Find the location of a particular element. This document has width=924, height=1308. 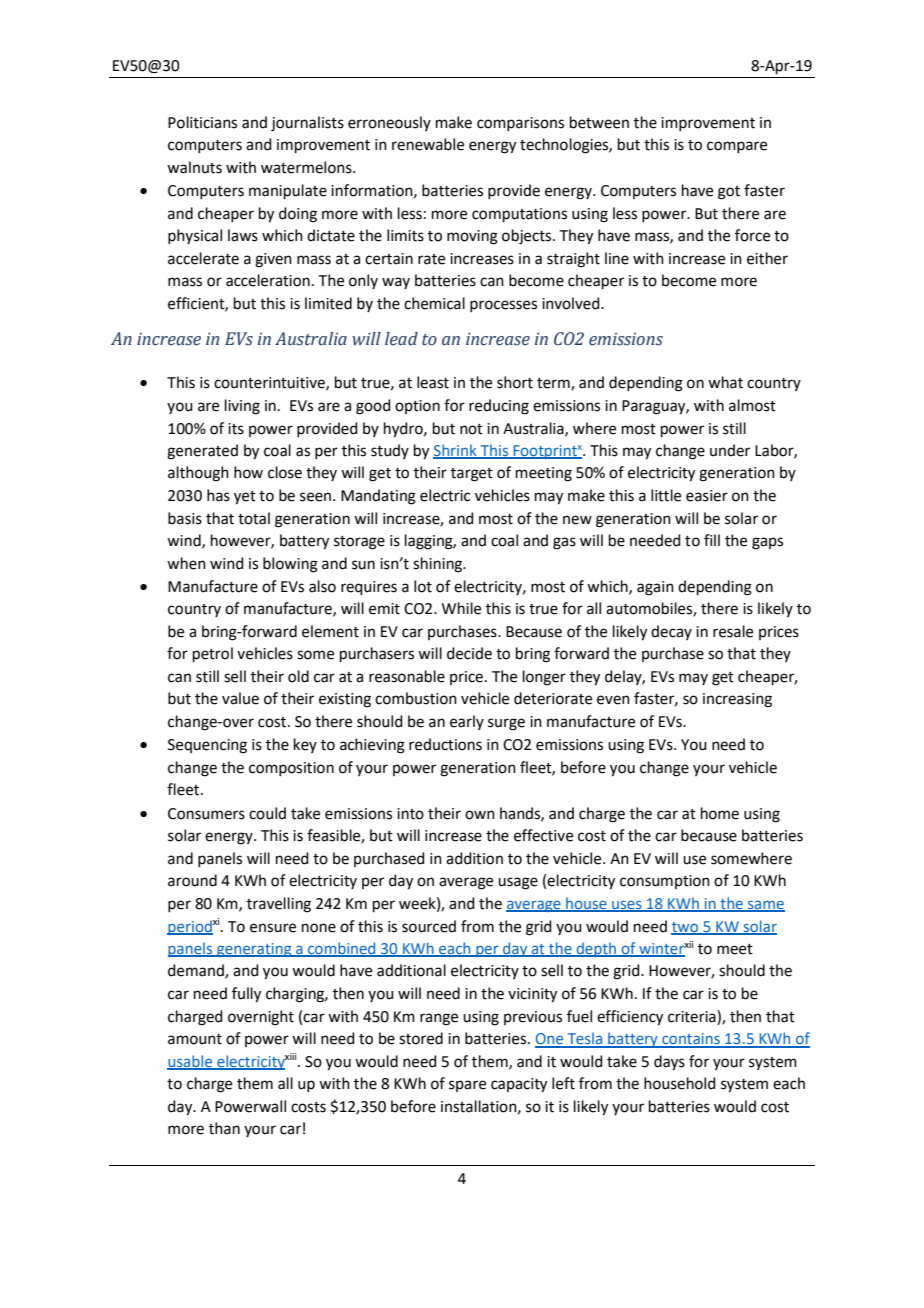

renewable is located at coordinates (428, 144).
